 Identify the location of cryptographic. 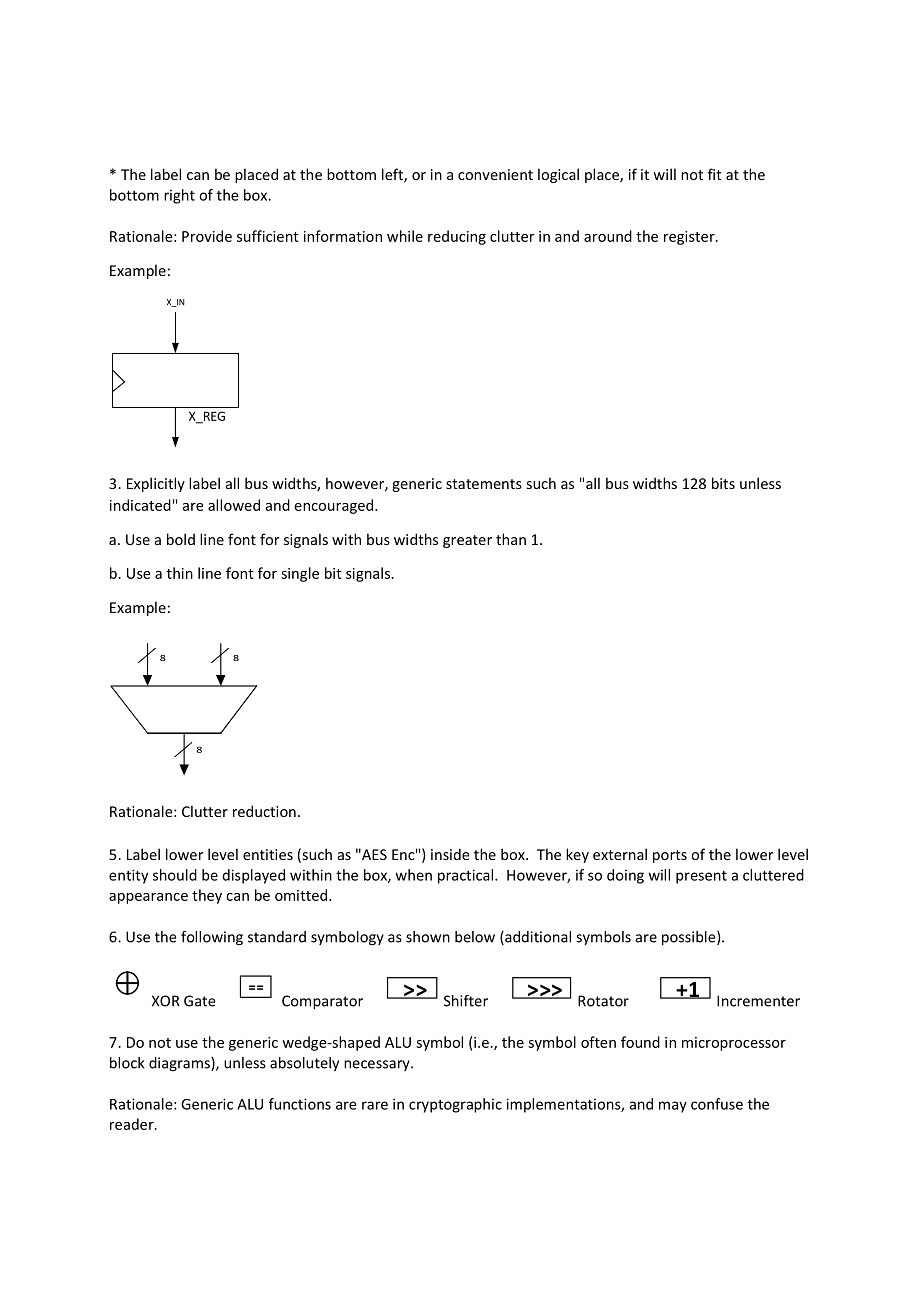
(455, 1105).
